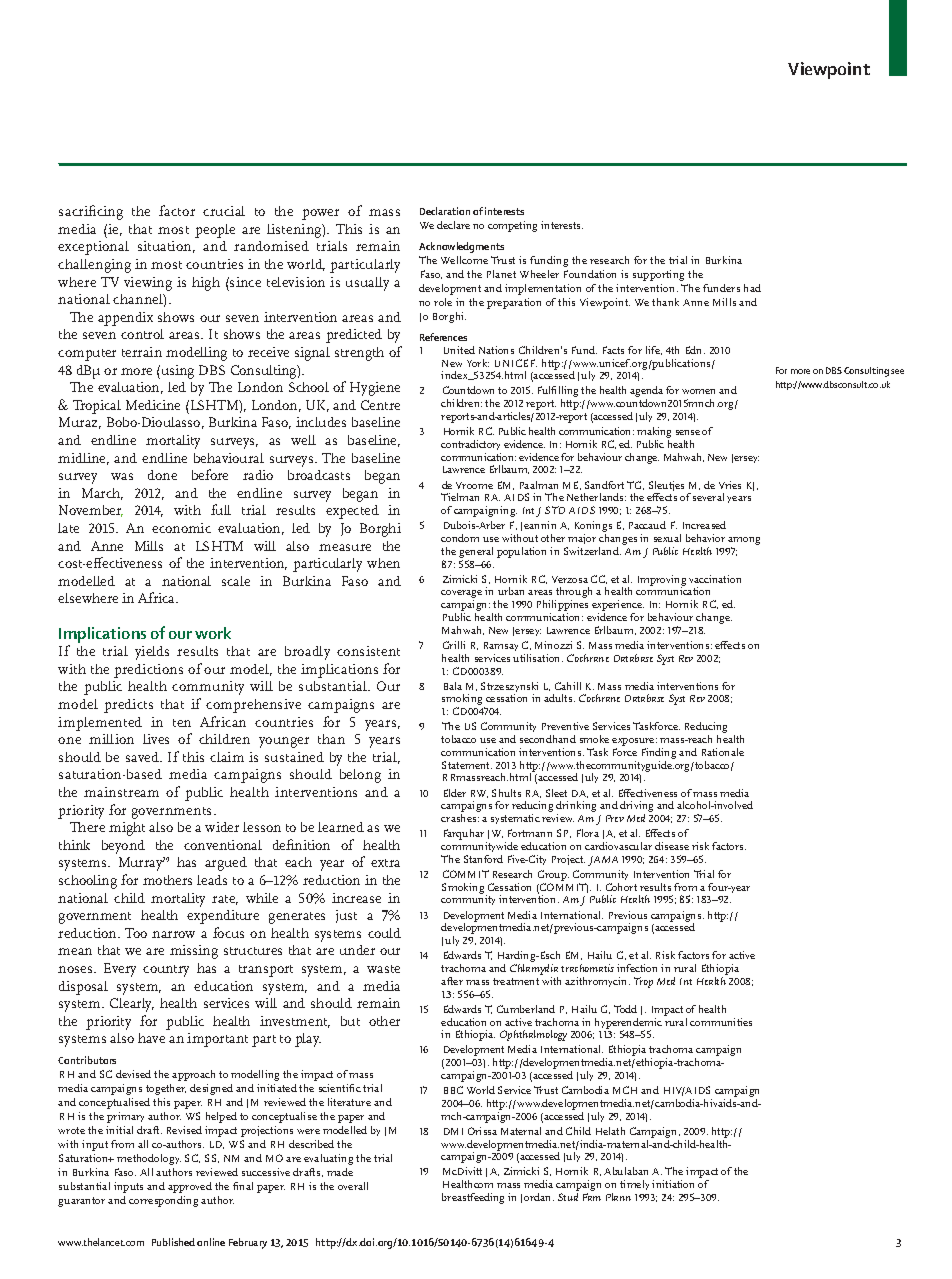 This page has height=1279, width=952. What do you see at coordinates (166, 971) in the page?
I see `country` at bounding box center [166, 971].
